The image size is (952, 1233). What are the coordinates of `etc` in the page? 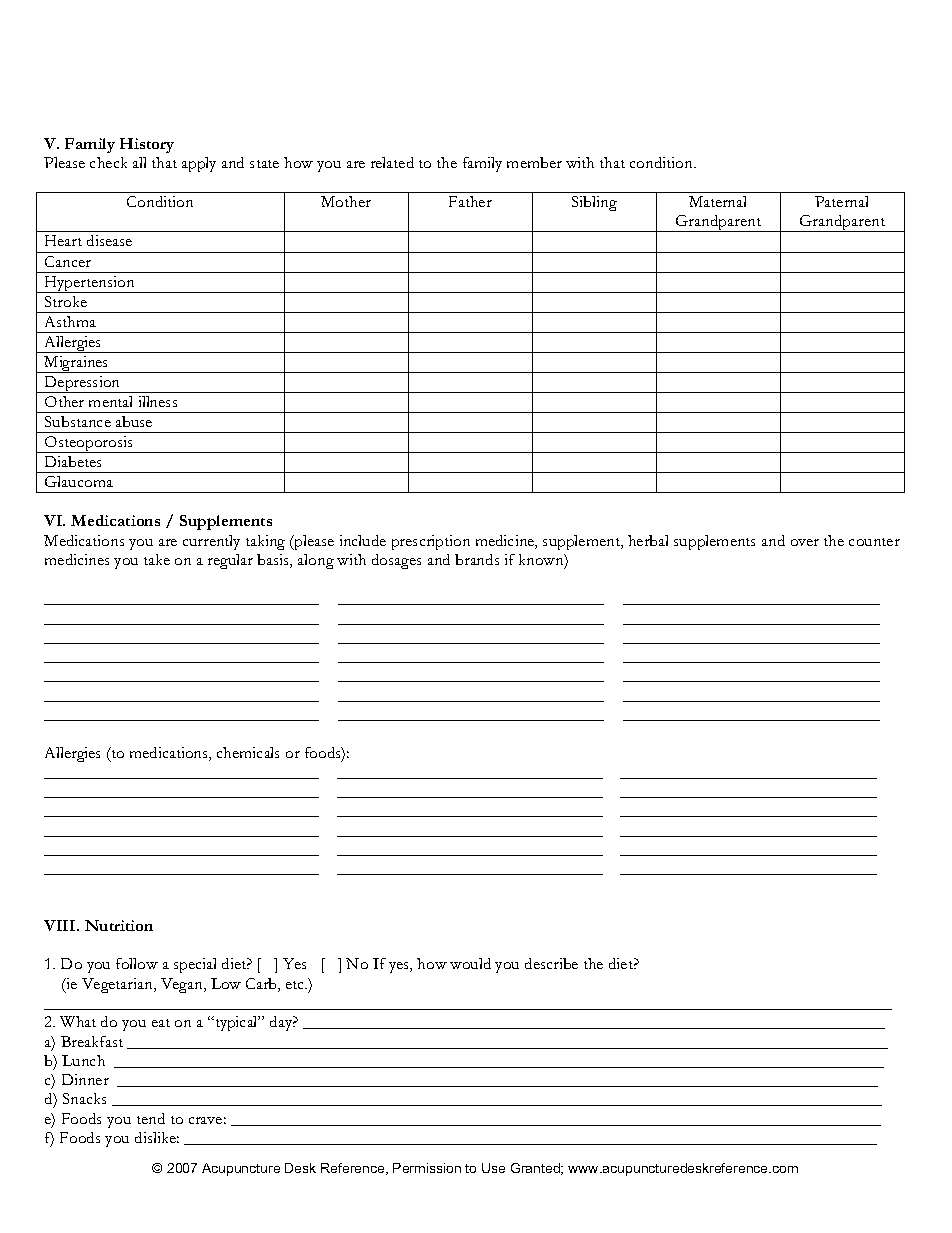 It's located at (296, 985).
